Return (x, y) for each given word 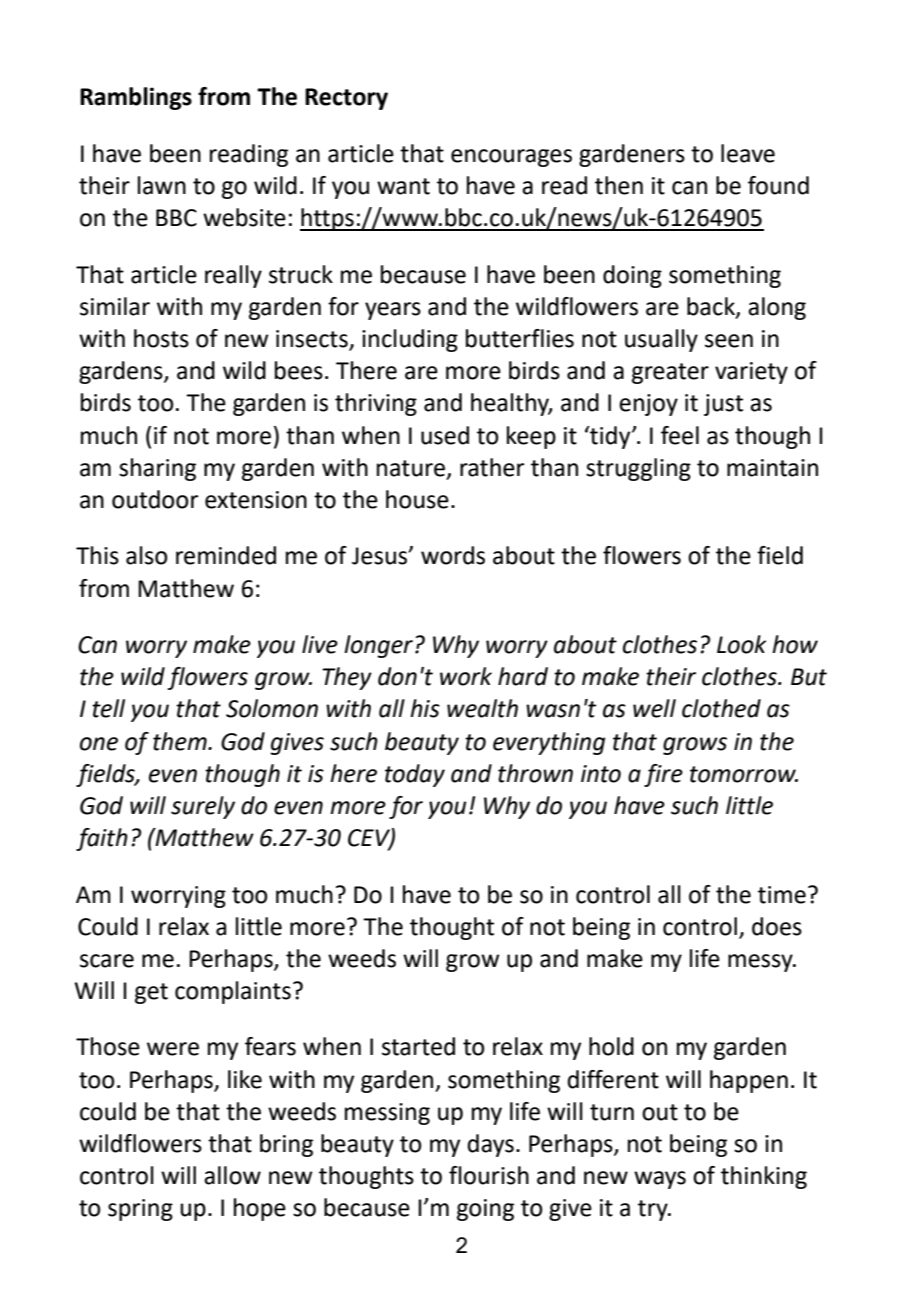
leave (748, 153)
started (418, 1046)
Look (741, 644)
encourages (511, 158)
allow (232, 1175)
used (445, 435)
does (777, 926)
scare (107, 961)
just (723, 405)
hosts (161, 338)
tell (108, 708)
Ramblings (136, 98)
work (466, 676)
